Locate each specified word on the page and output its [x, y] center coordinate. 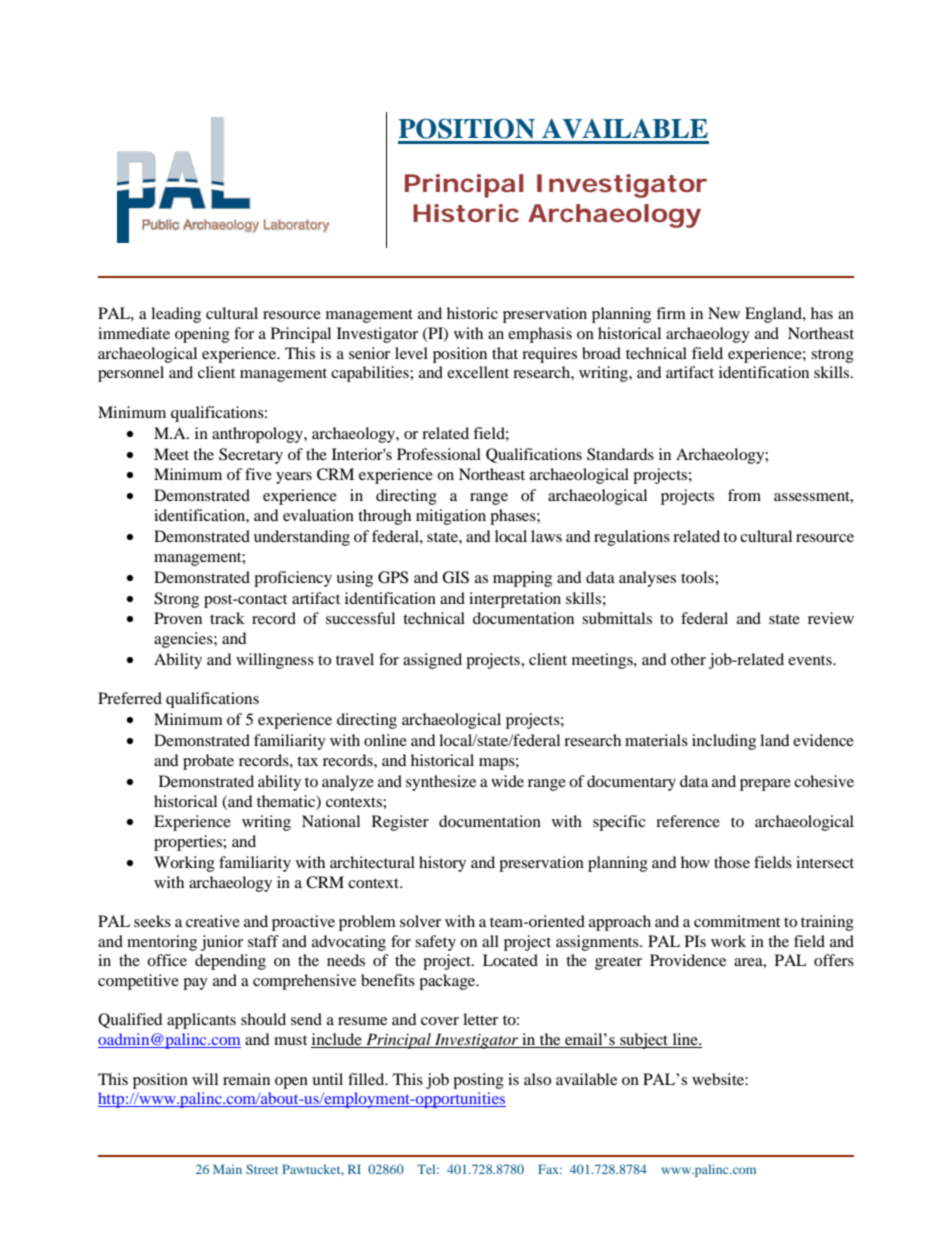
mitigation [451, 517]
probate [208, 762]
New [724, 313]
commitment [737, 921]
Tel [427, 1169]
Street [262, 1169]
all [490, 941]
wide [507, 781]
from [744, 495]
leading [176, 315]
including [724, 742]
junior [222, 943]
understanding [302, 538]
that [505, 353]
